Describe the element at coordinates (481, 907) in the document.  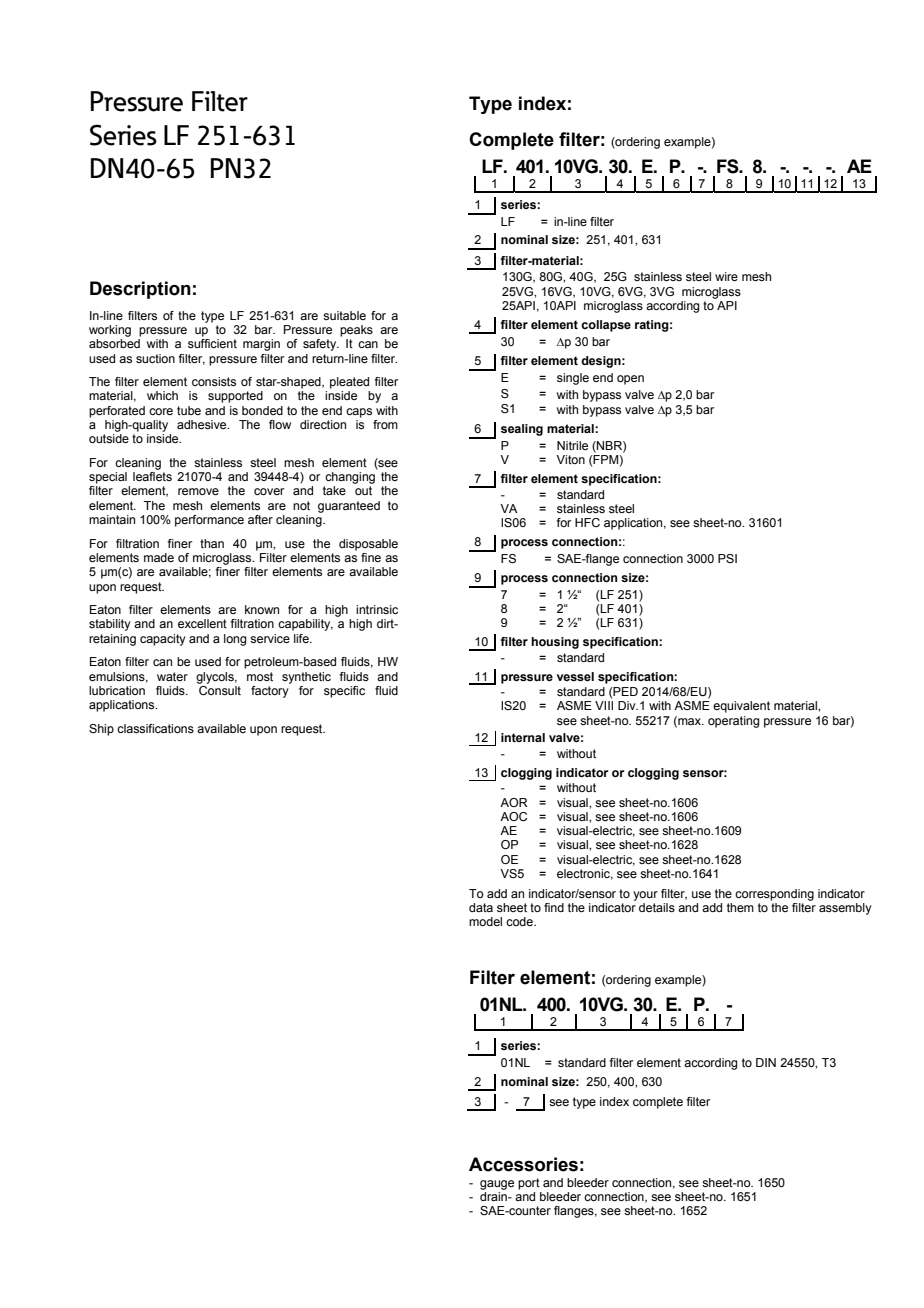
I see `data` at that location.
